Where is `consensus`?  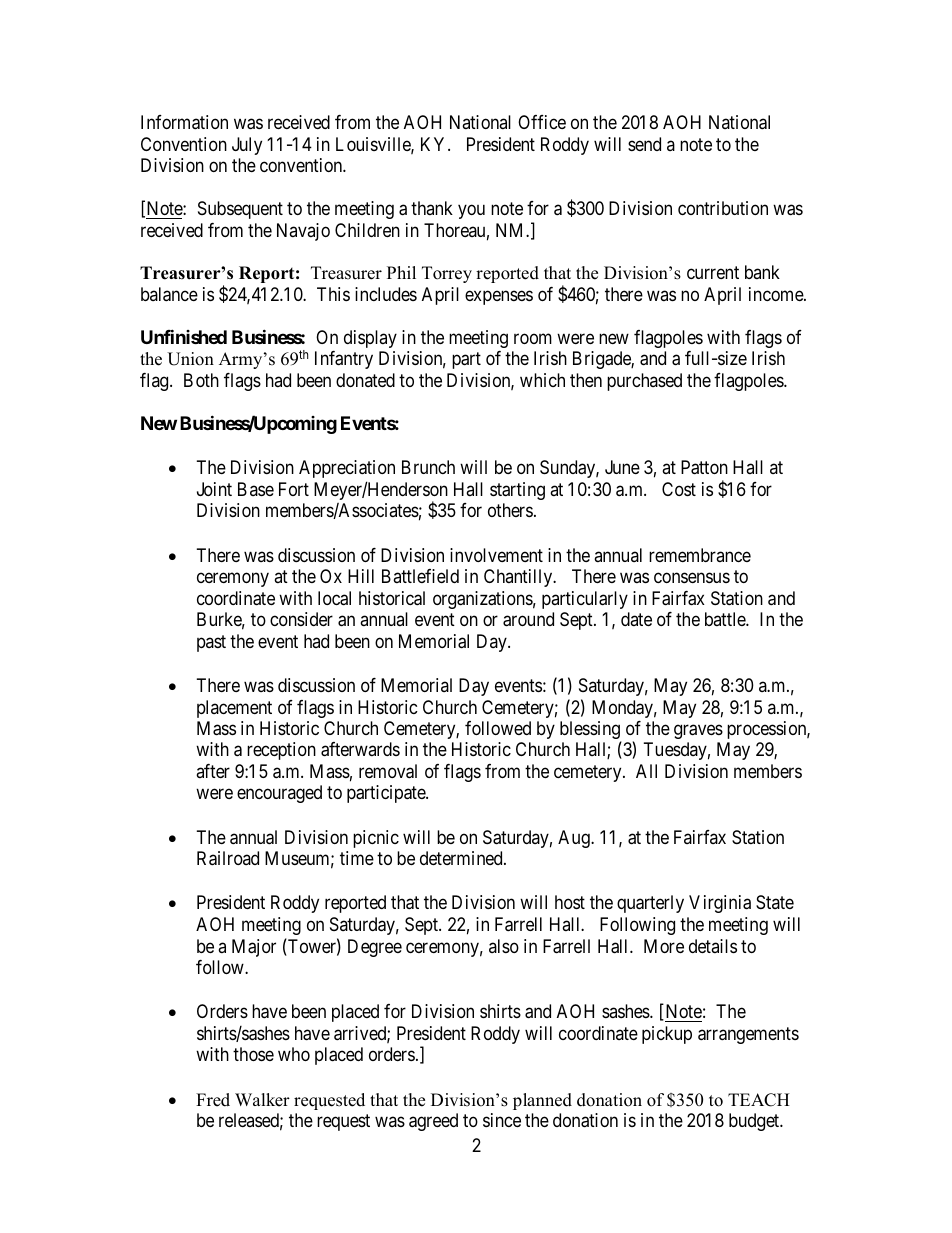 consensus is located at coordinates (692, 578).
